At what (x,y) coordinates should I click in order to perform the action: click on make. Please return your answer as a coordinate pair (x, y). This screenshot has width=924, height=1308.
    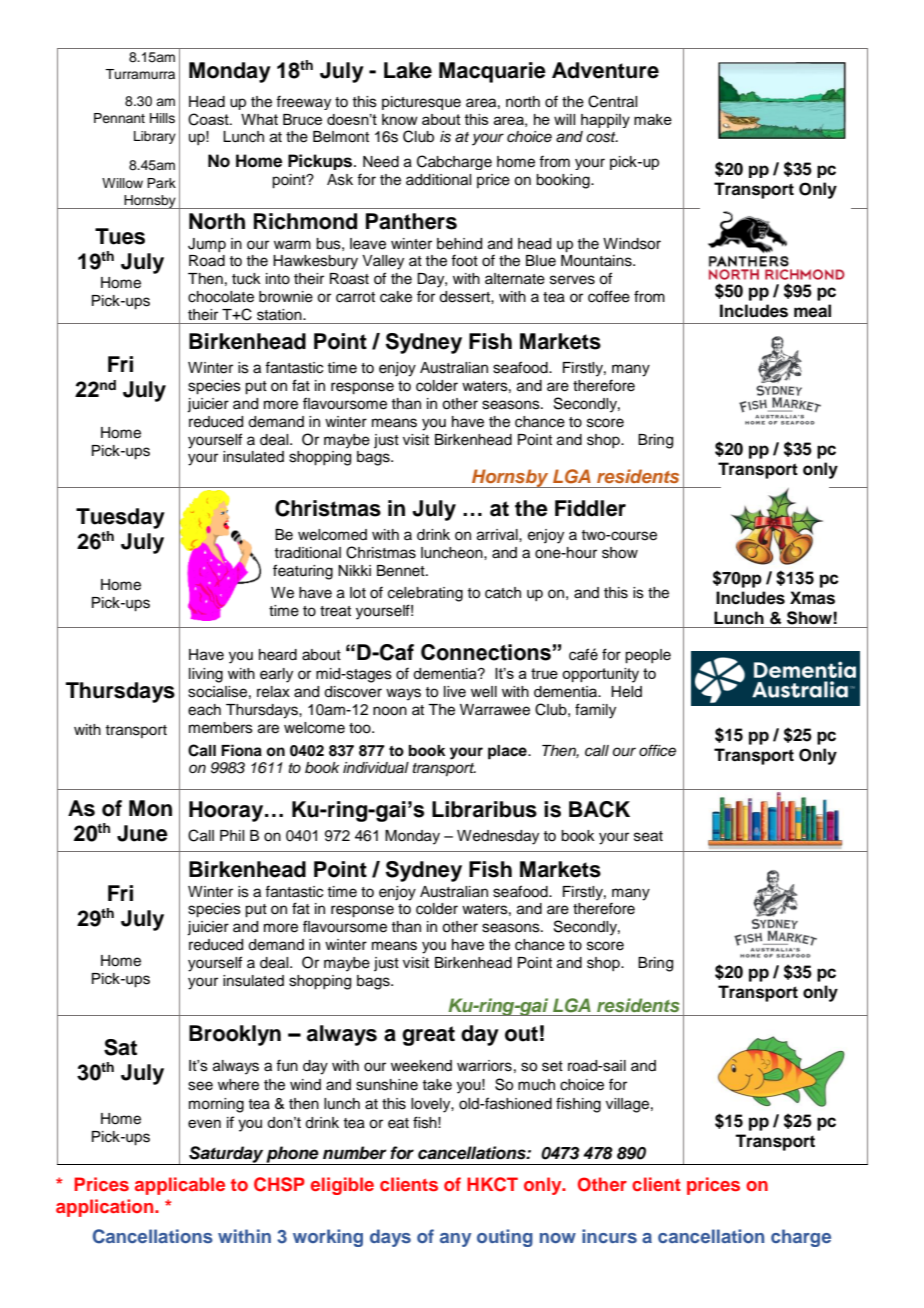
    Looking at the image, I should click on (653, 119).
